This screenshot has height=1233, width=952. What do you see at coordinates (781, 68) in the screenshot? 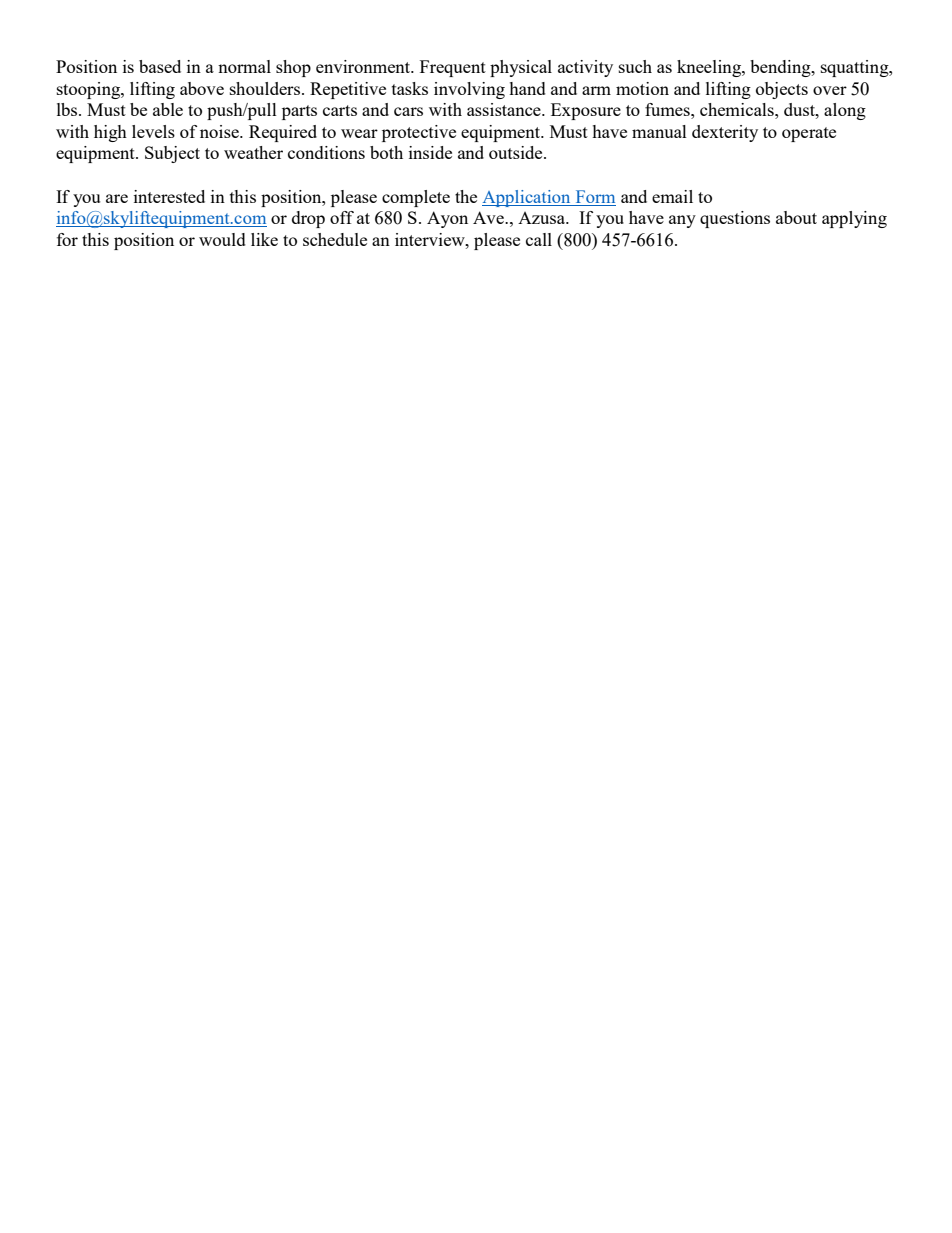
I see `bending` at bounding box center [781, 68].
